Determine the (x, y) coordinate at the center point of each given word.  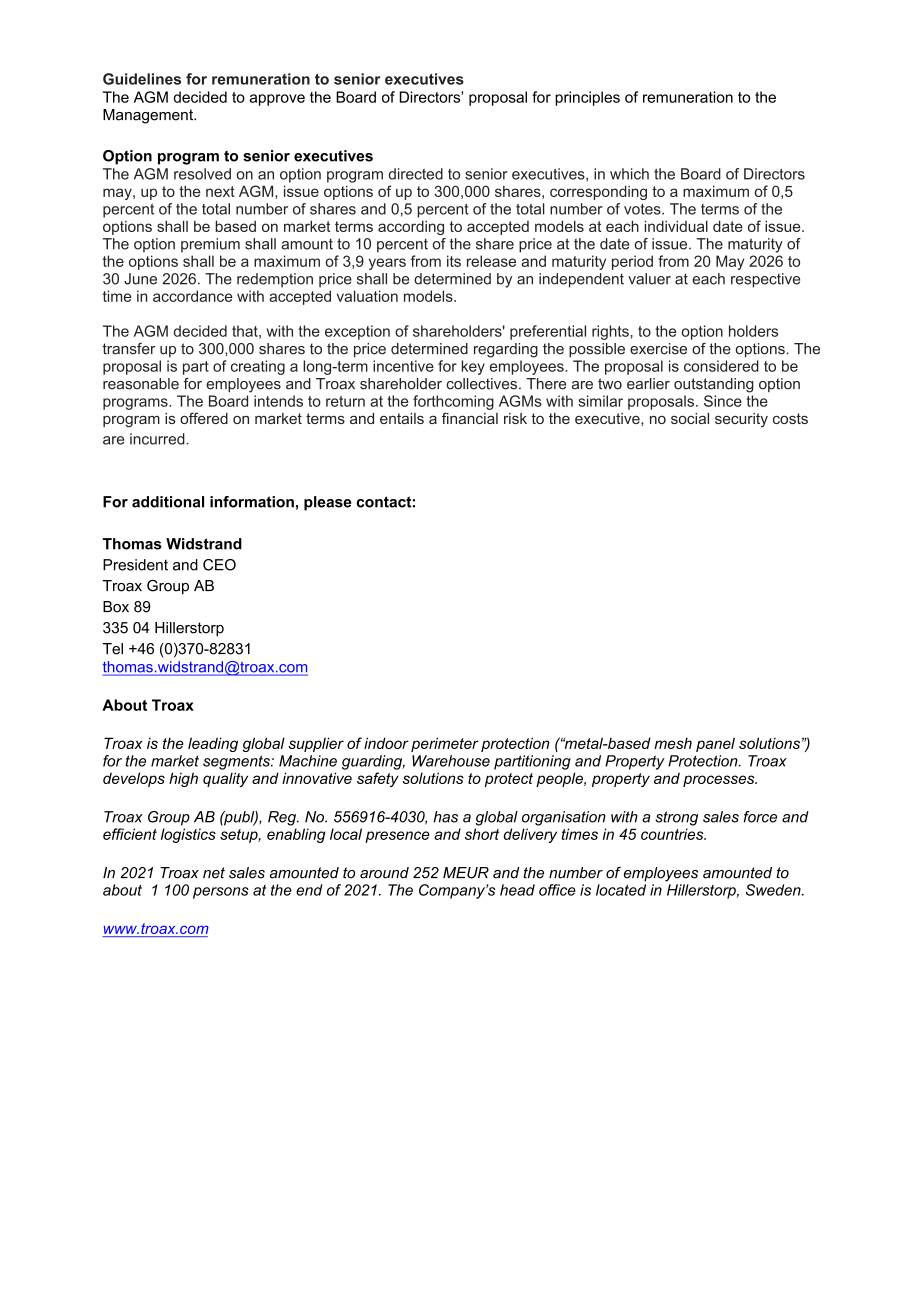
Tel (113, 649)
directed (416, 174)
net (214, 873)
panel (715, 744)
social (690, 418)
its (454, 261)
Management (149, 116)
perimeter (445, 744)
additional (168, 502)
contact (383, 502)
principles (587, 98)
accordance (193, 296)
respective (765, 280)
